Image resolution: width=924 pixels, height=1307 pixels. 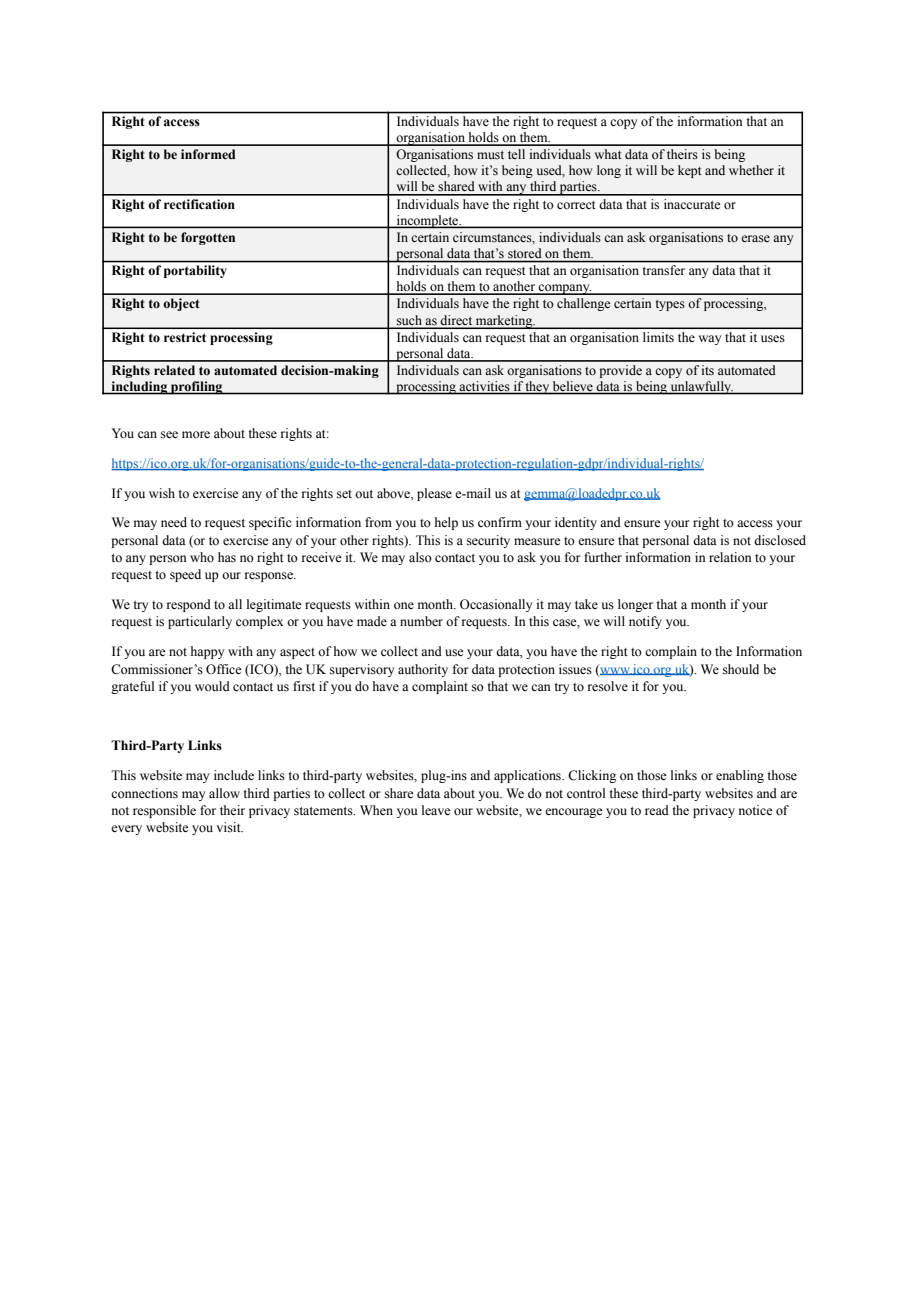 I want to click on should, so click(x=741, y=669).
